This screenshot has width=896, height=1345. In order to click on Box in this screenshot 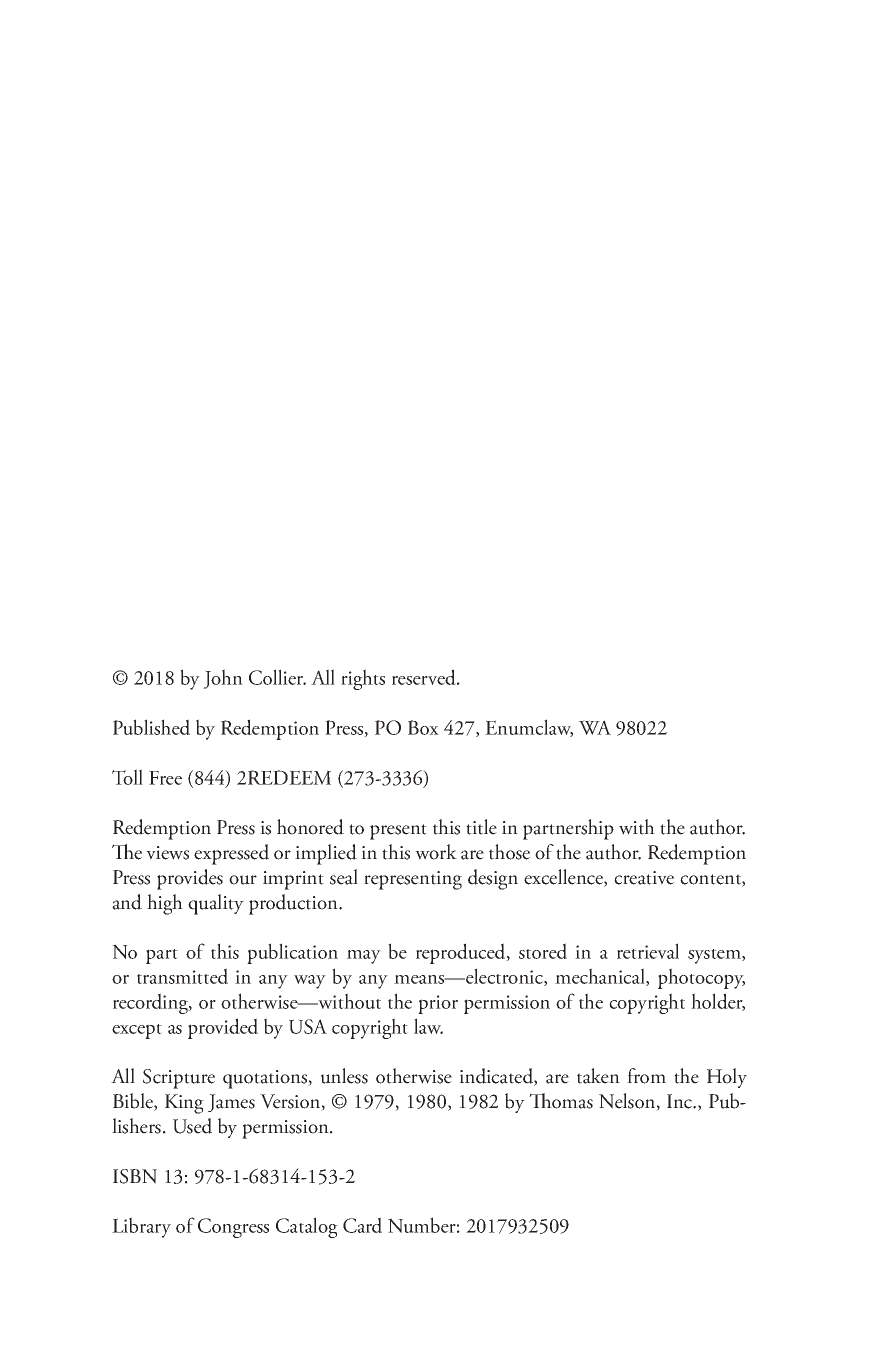, I will do `click(423, 727)`.
